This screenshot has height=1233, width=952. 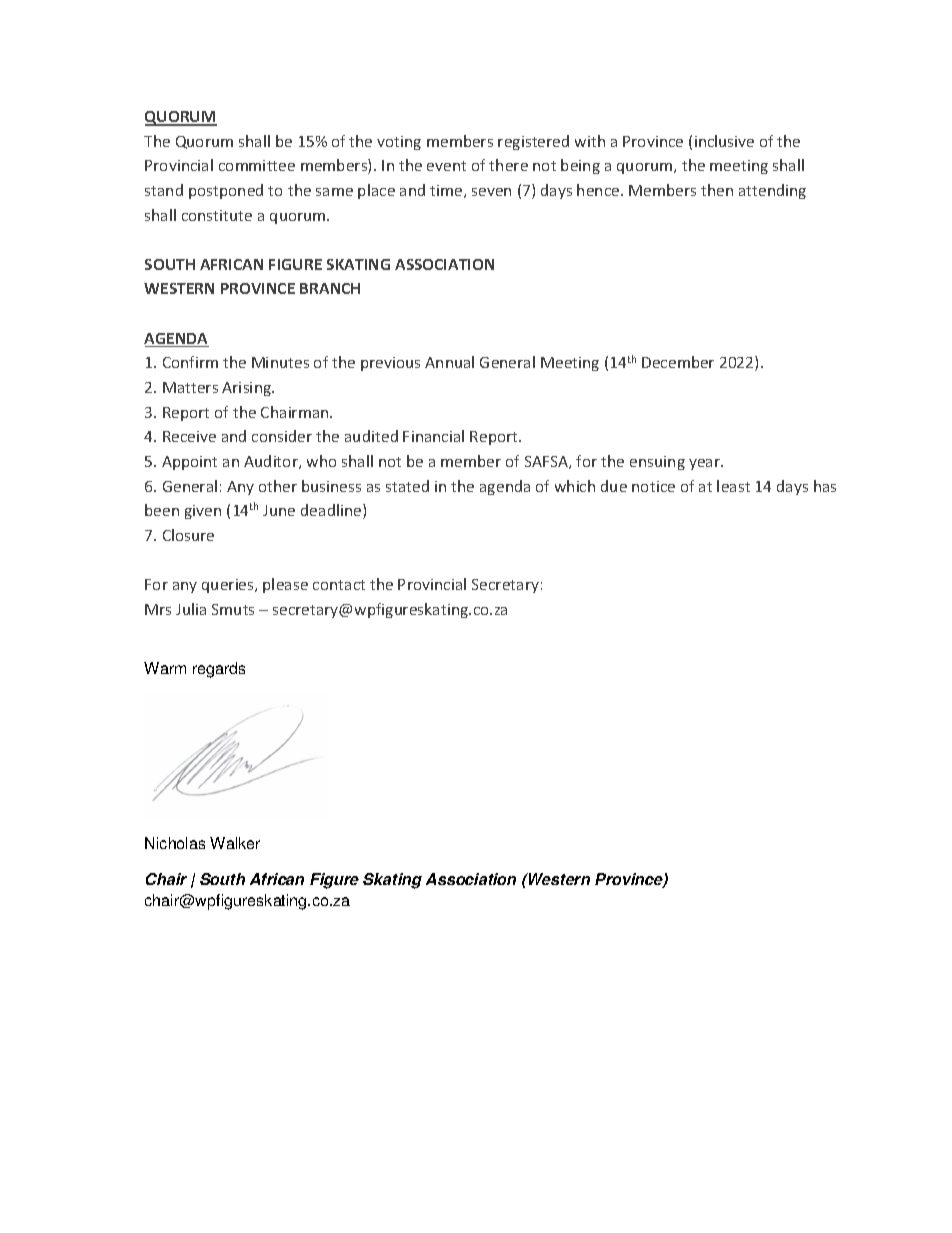 I want to click on Annual, so click(x=449, y=362).
